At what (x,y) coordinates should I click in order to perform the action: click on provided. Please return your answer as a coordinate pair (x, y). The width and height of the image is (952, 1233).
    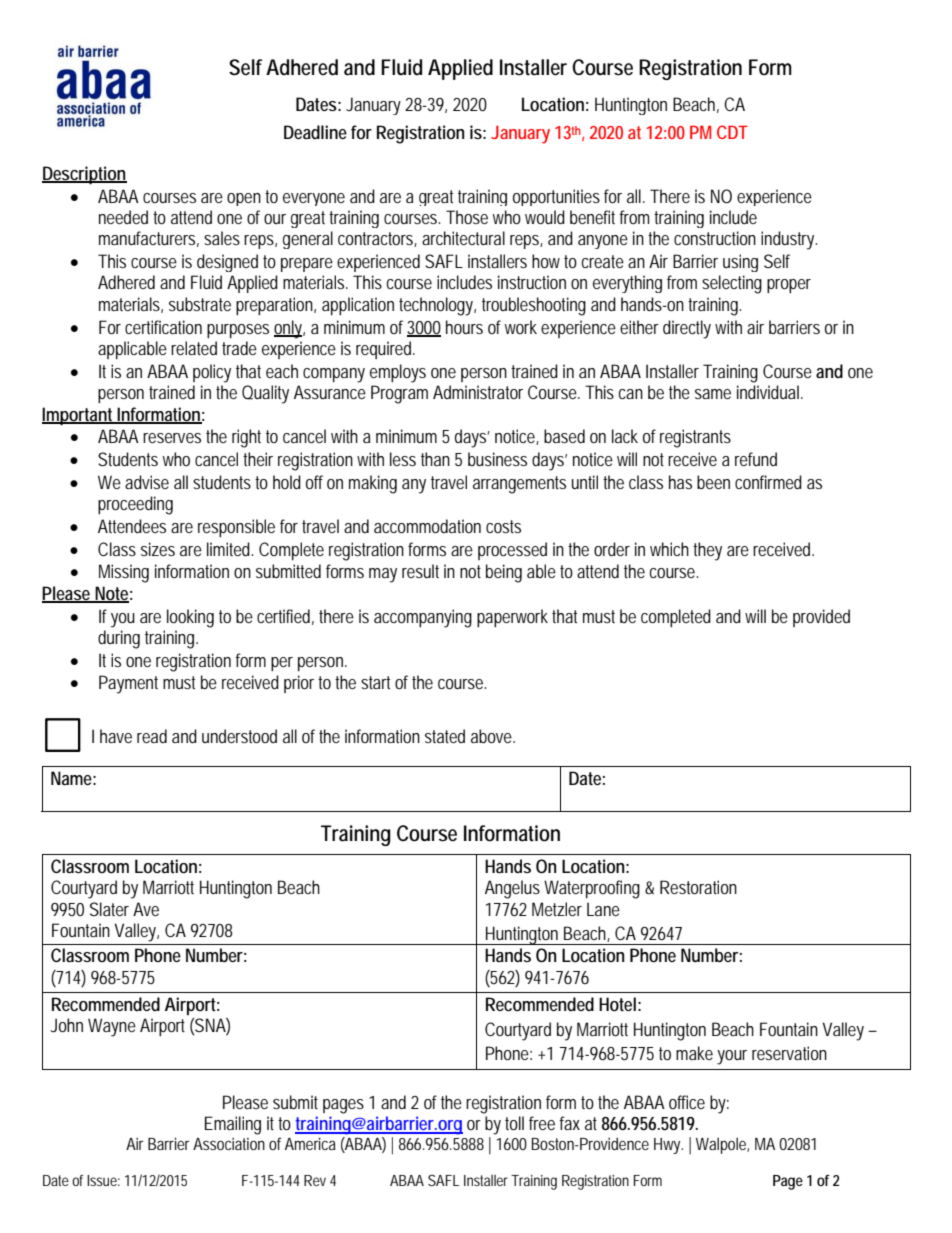
    Looking at the image, I should click on (821, 618).
